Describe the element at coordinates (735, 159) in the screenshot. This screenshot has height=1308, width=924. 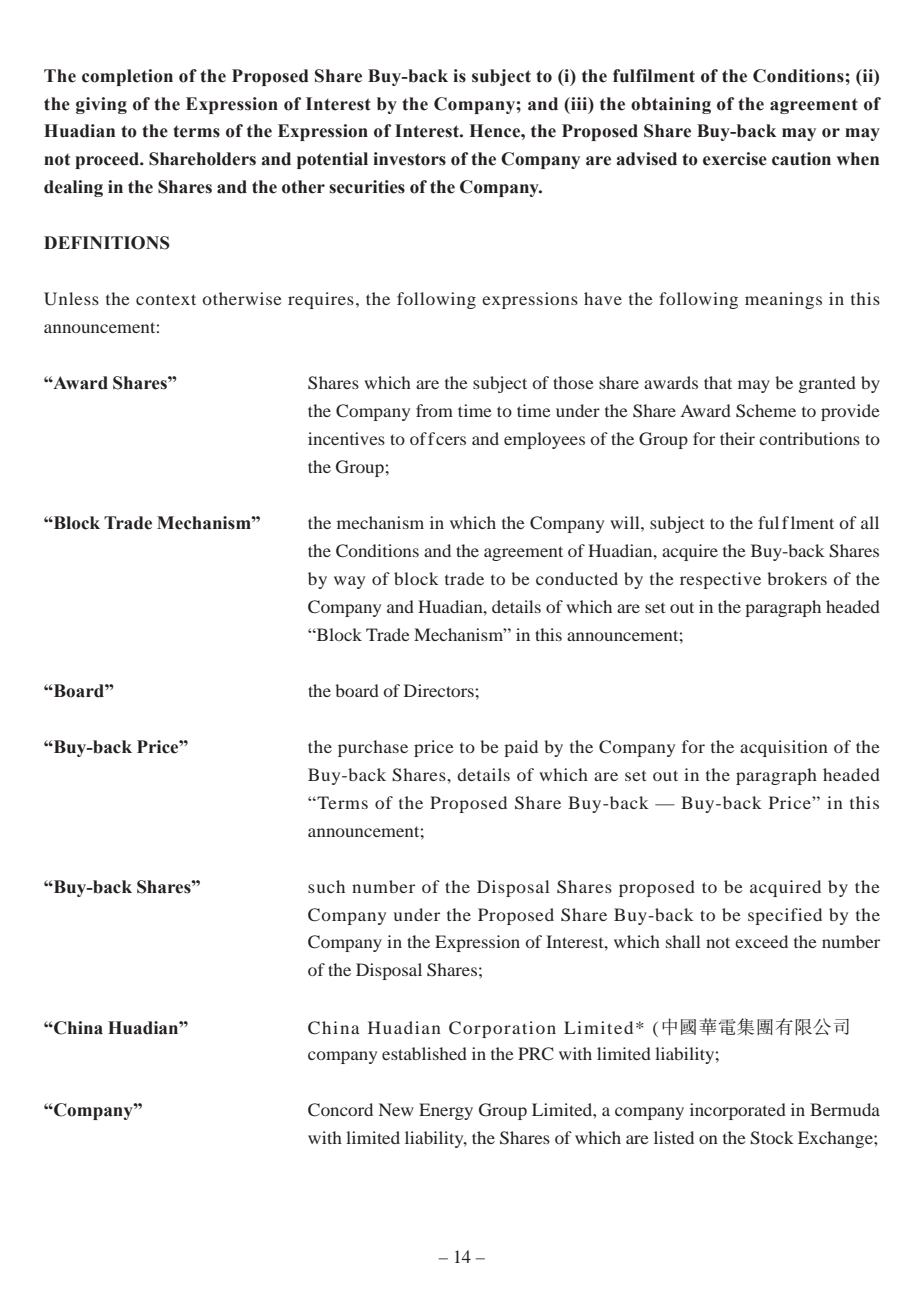
I see `exercise` at that location.
